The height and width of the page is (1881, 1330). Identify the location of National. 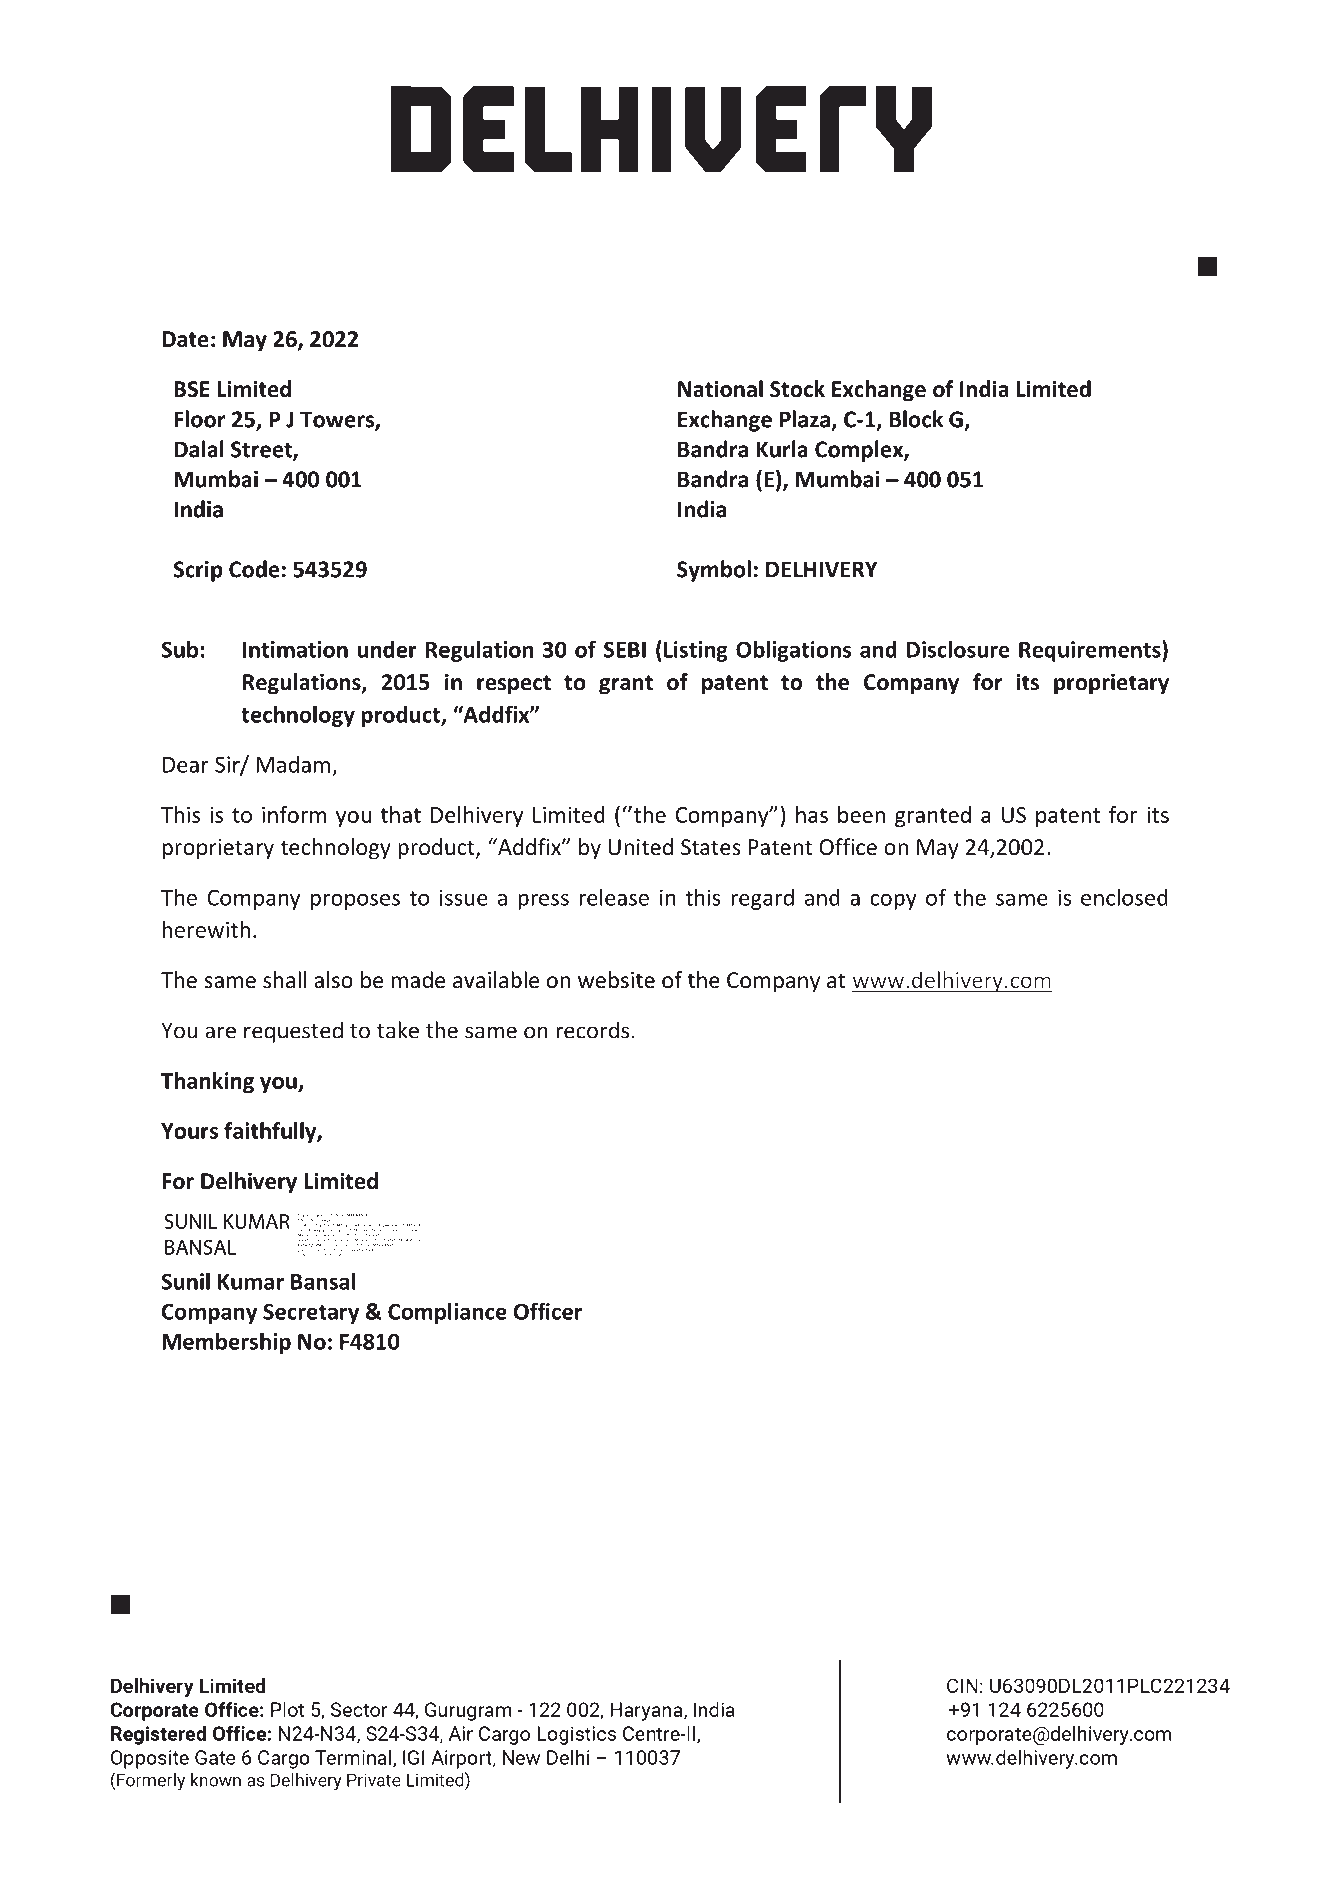
(720, 389).
